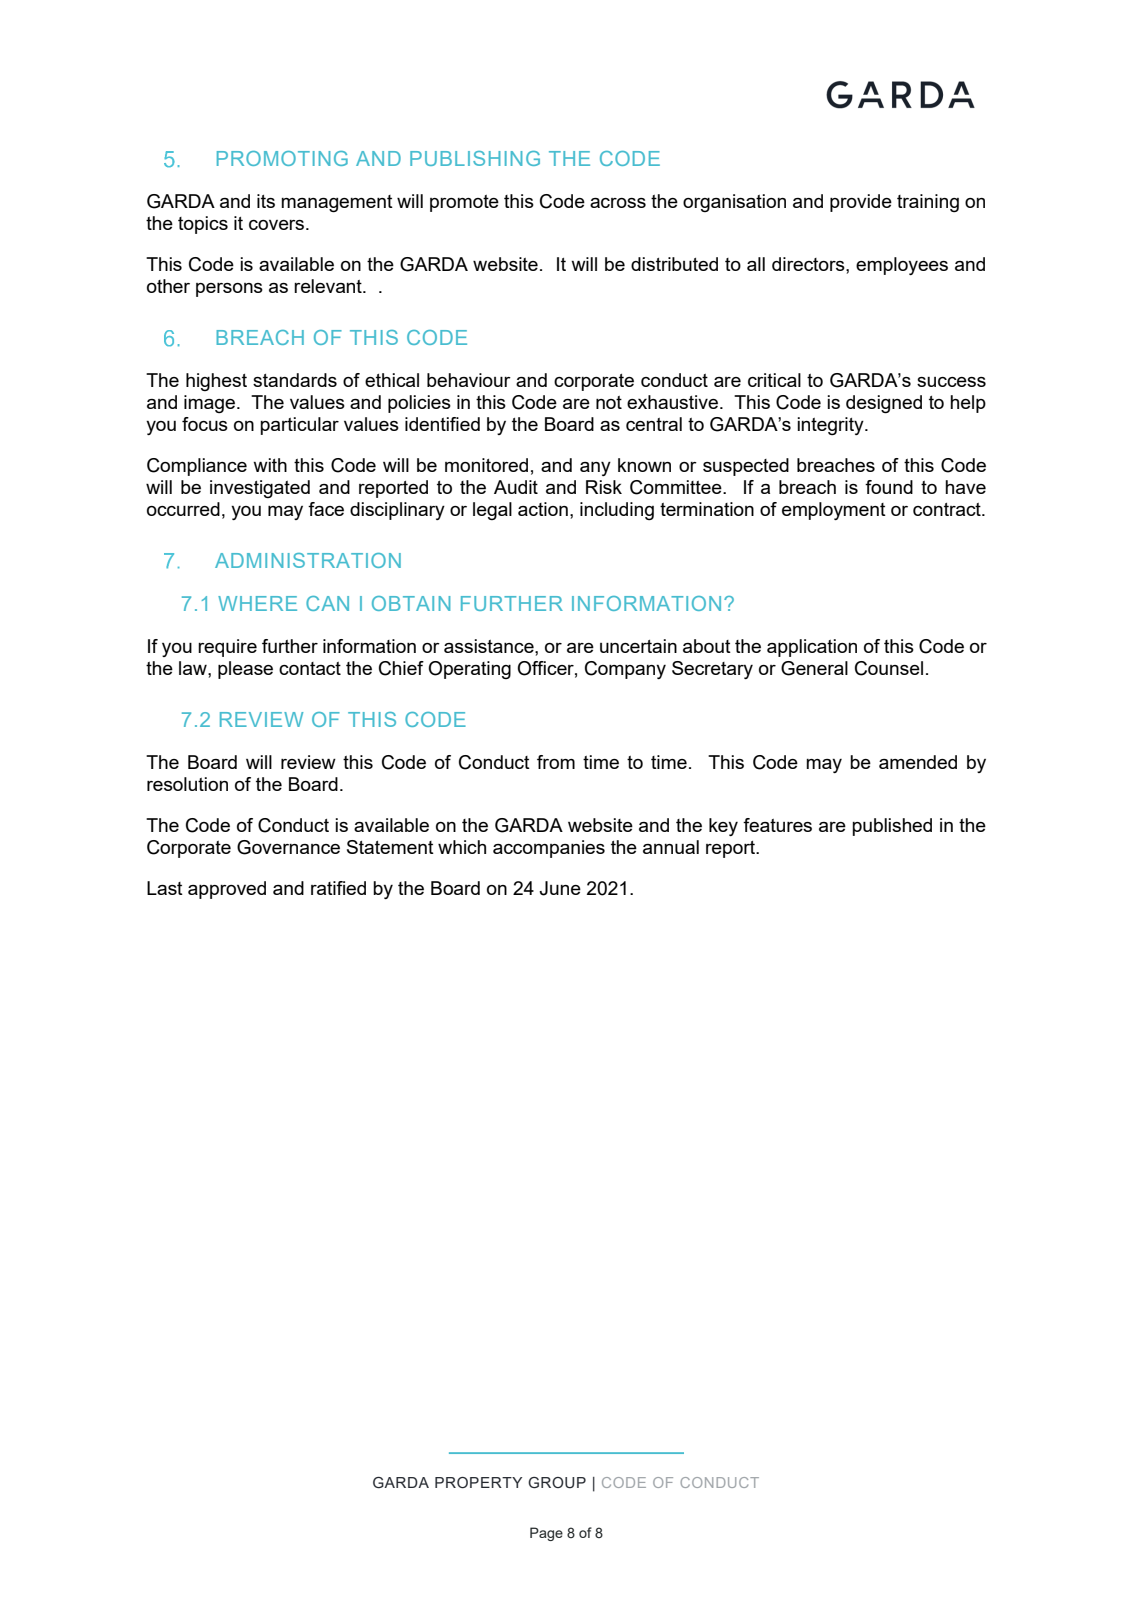  I want to click on GROUP, so click(557, 1483).
